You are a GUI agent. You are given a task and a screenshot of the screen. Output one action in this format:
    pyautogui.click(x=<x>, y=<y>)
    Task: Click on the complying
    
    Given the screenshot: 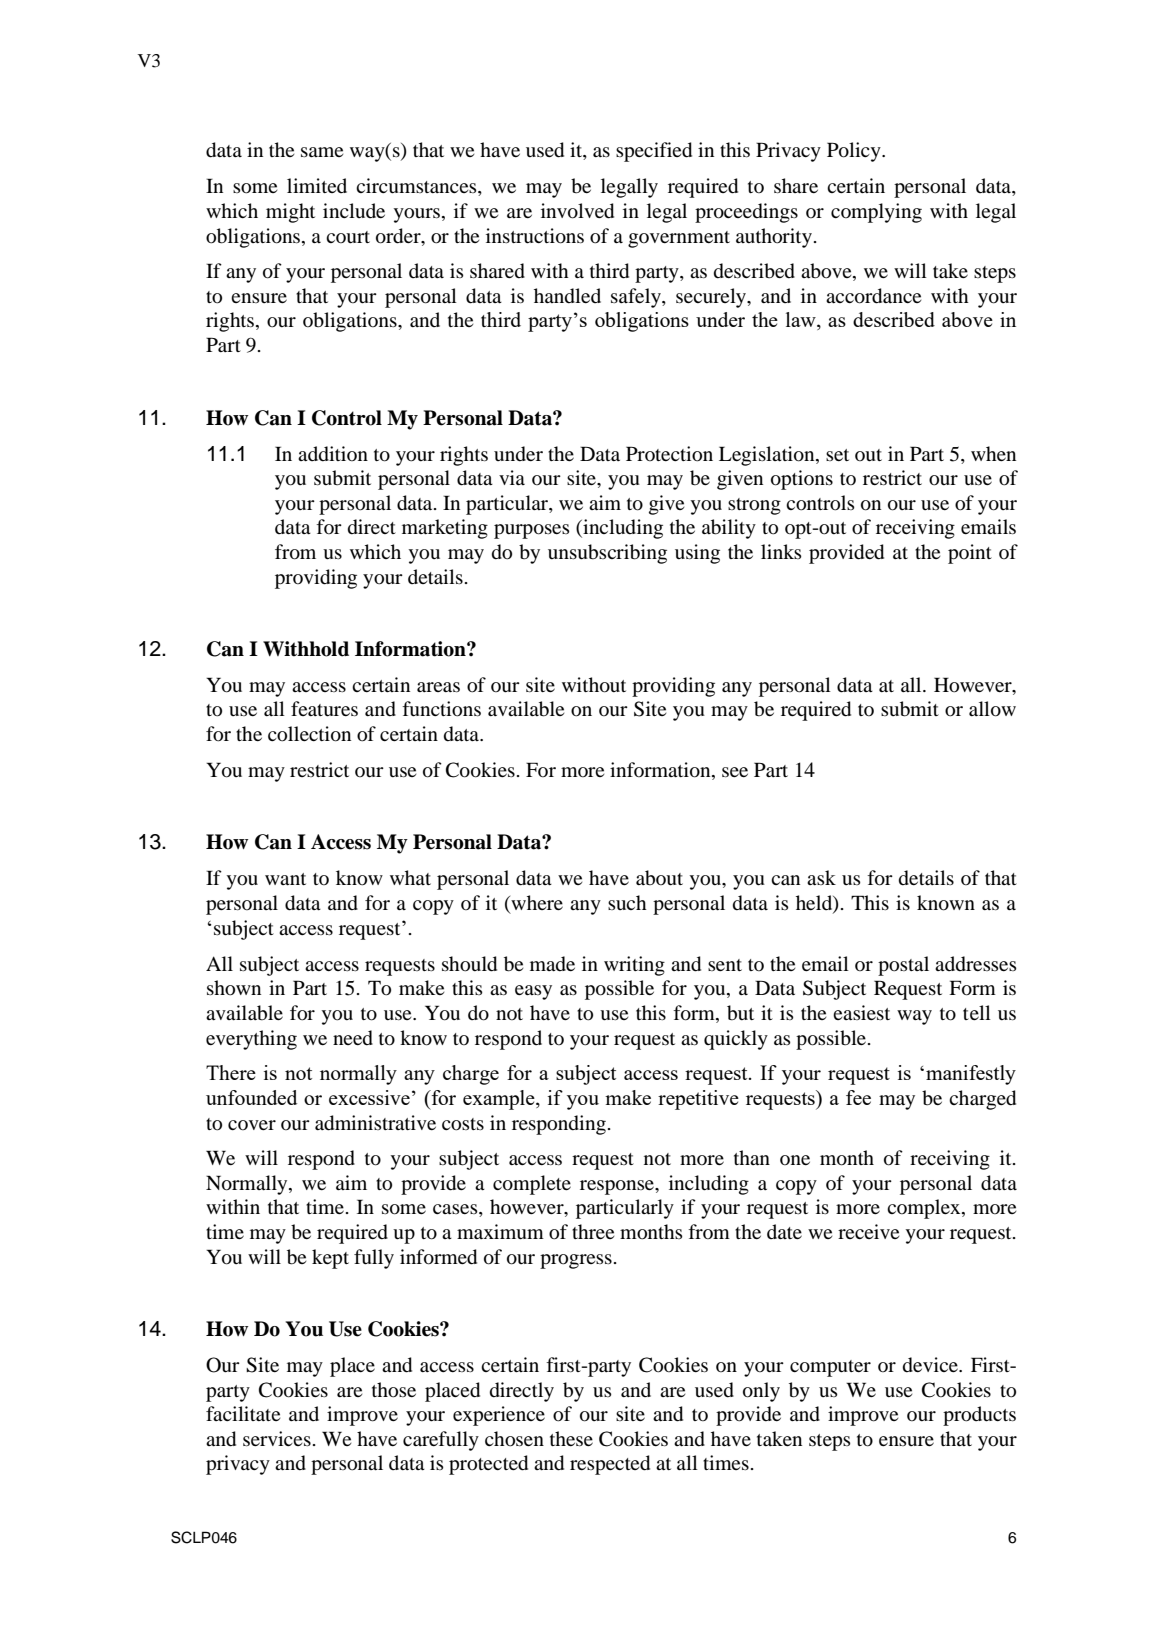 What is the action you would take?
    pyautogui.click(x=876, y=213)
